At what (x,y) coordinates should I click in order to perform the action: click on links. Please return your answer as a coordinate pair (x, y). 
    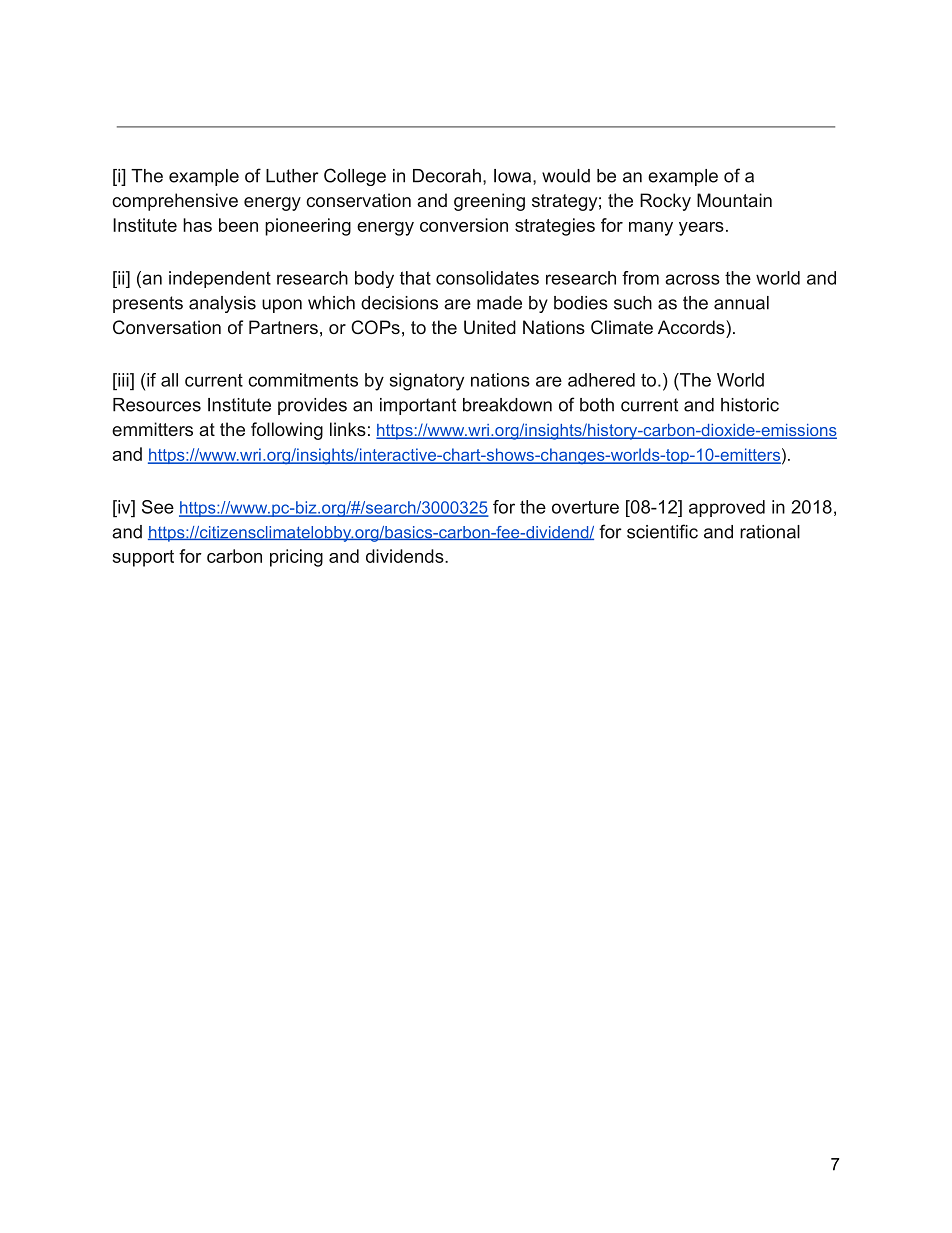
    Looking at the image, I should click on (348, 429).
